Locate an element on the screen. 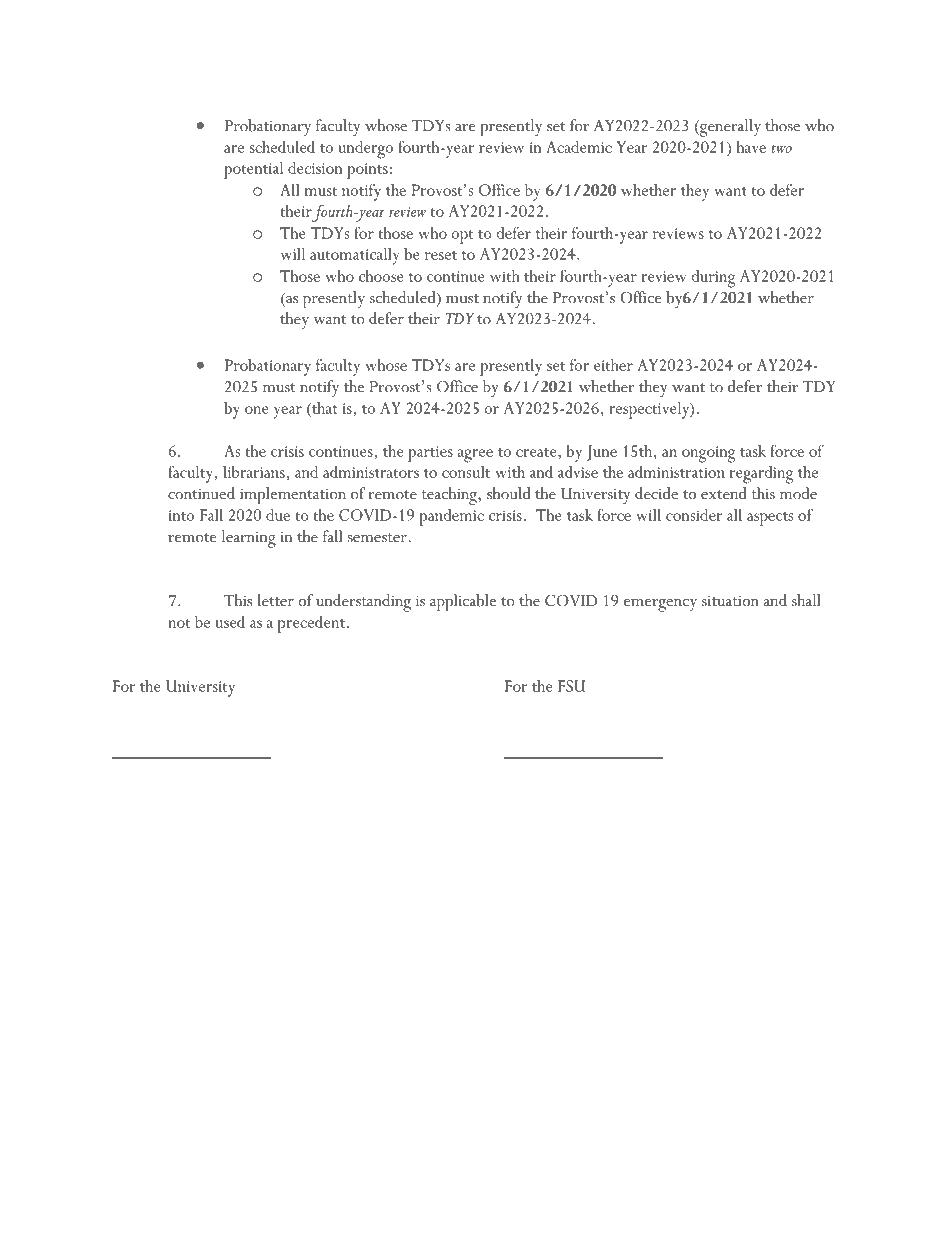 This screenshot has height=1233, width=952. should is located at coordinates (509, 493).
